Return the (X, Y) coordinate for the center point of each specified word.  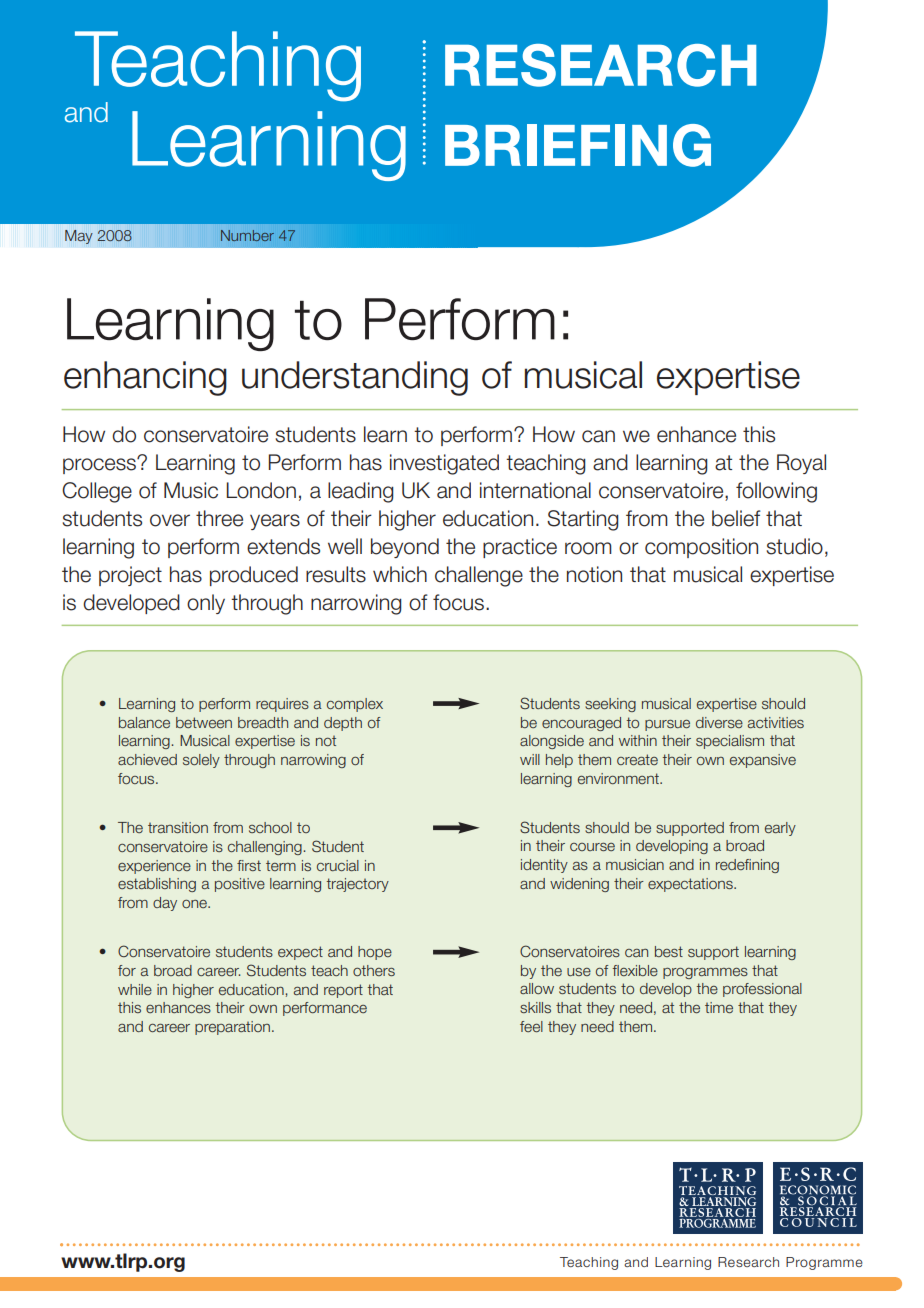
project (130, 576)
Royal (801, 464)
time (719, 1007)
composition (701, 548)
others (374, 970)
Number (247, 235)
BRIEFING (578, 145)
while (135, 989)
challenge (479, 576)
